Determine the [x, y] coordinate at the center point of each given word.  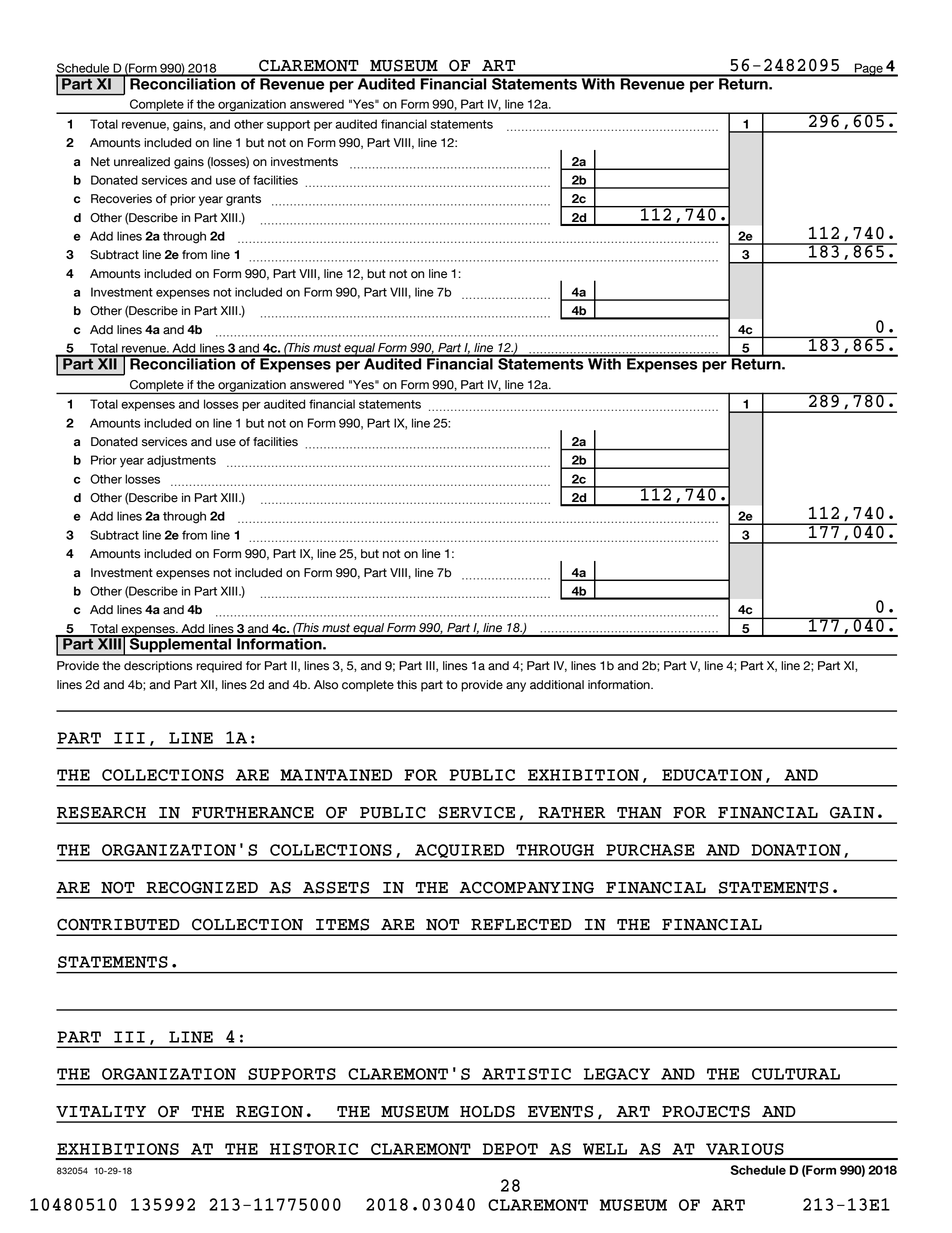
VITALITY [101, 1111]
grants [243, 200]
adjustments [181, 461]
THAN [639, 813]
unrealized [142, 162]
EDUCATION [712, 775]
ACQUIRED [460, 852]
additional [557, 685]
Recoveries [121, 199]
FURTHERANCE [253, 812]
